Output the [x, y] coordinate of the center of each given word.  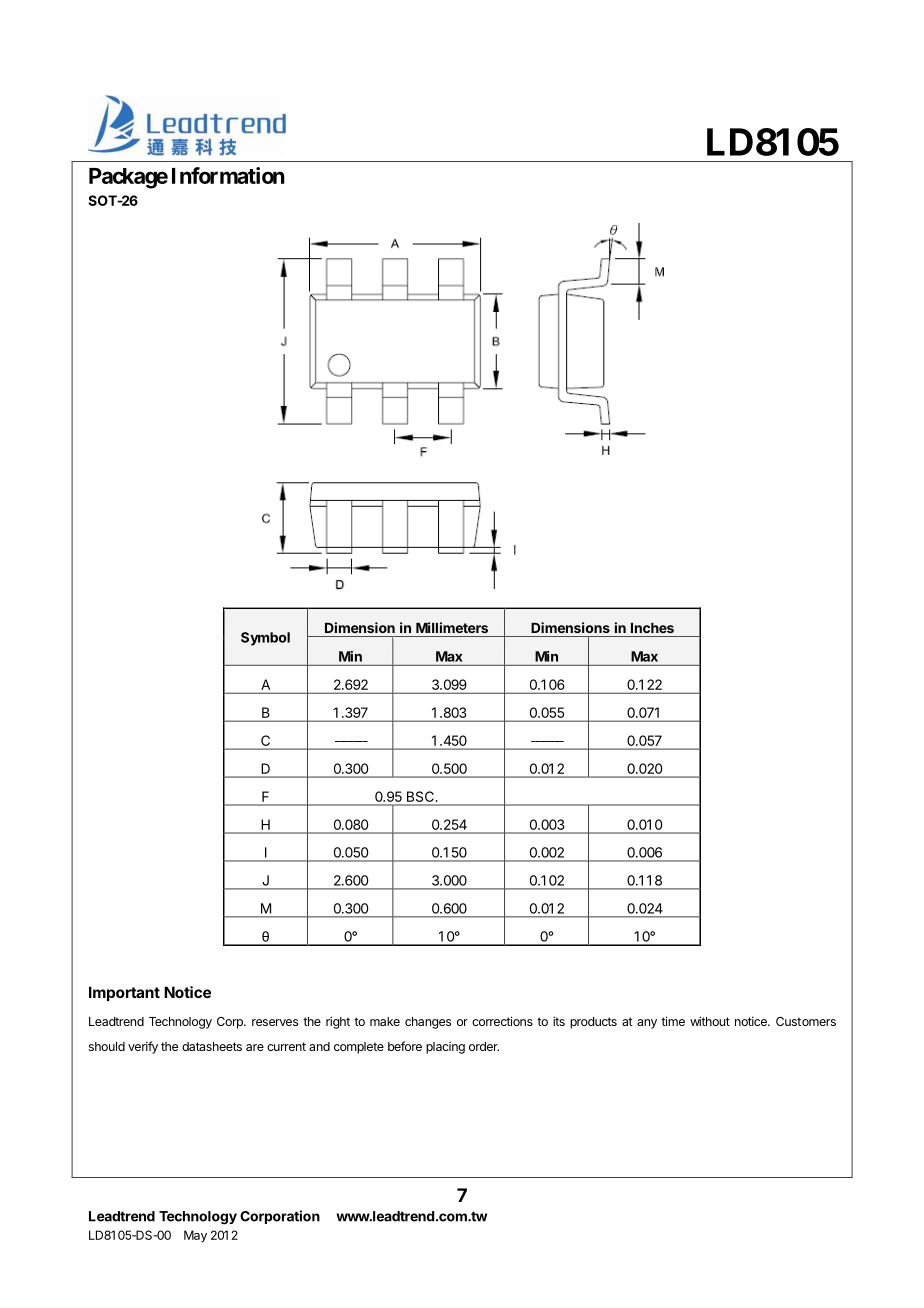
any [647, 1024]
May [195, 1236]
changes [428, 1023]
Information [228, 175]
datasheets [212, 1046]
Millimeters [452, 627]
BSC [420, 796]
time [673, 1021]
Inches [652, 628]
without [710, 1021]
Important [124, 993]
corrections [502, 1021]
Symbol [265, 639]
